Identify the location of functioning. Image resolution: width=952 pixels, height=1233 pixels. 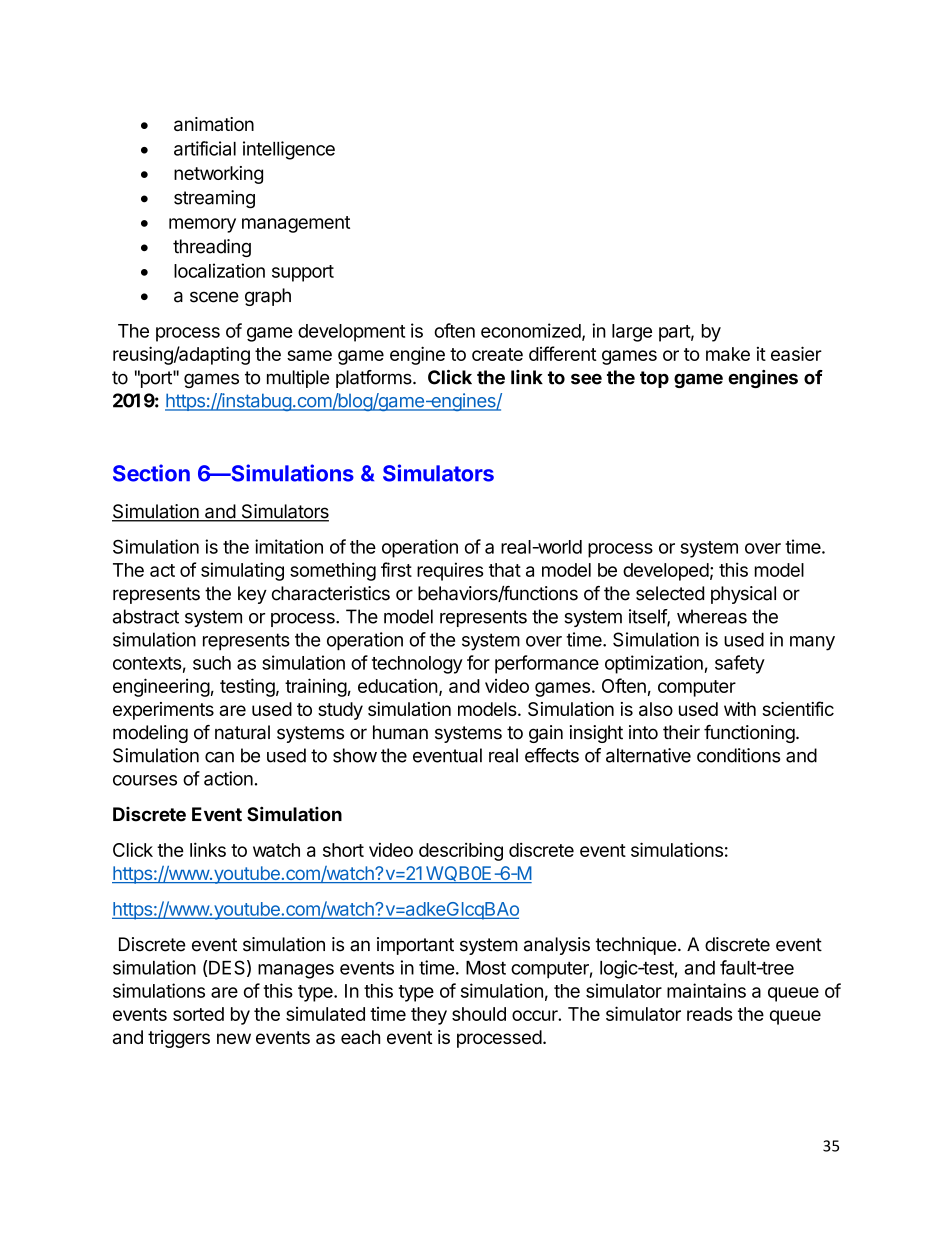
(749, 734).
